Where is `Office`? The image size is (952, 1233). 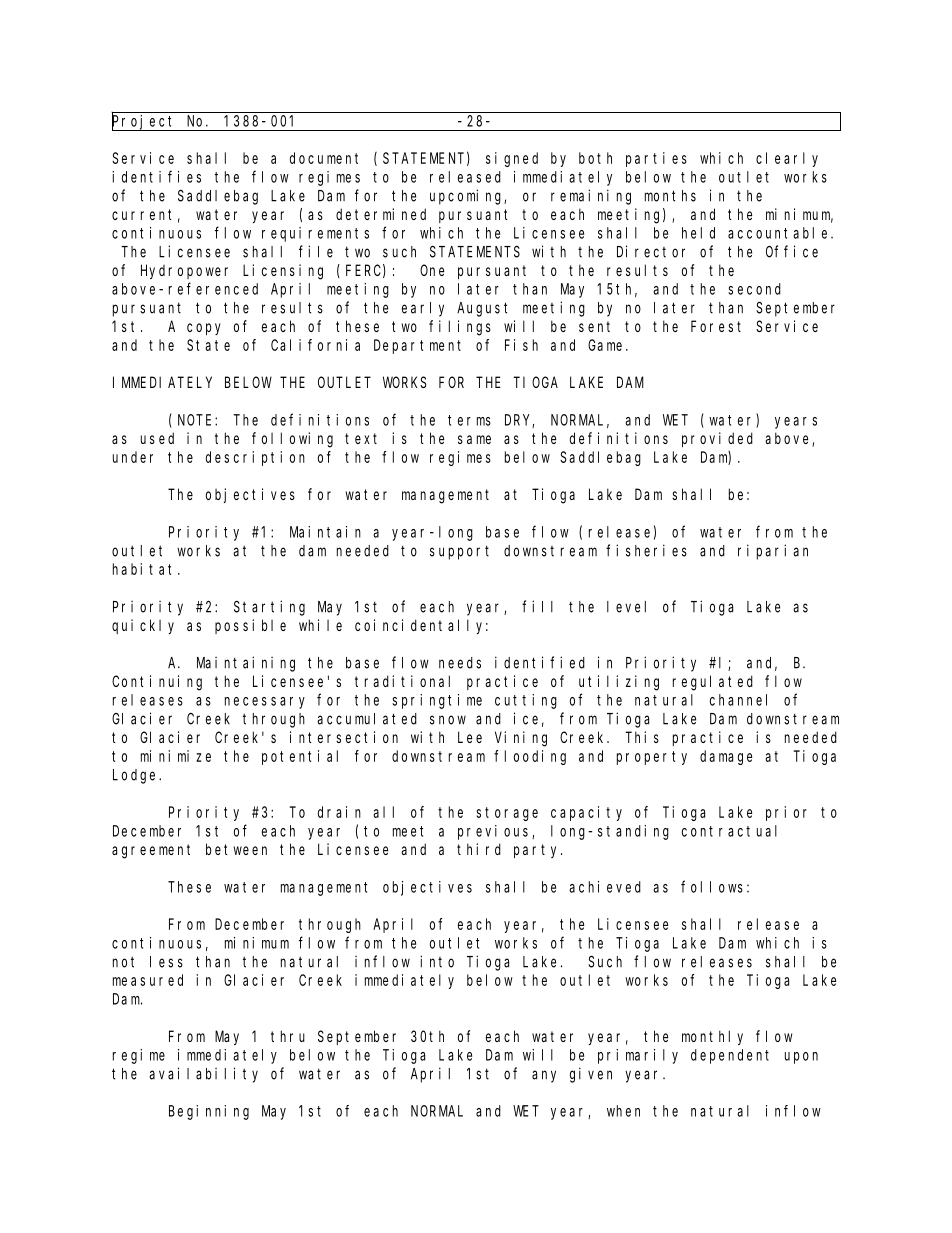
Office is located at coordinates (792, 251).
